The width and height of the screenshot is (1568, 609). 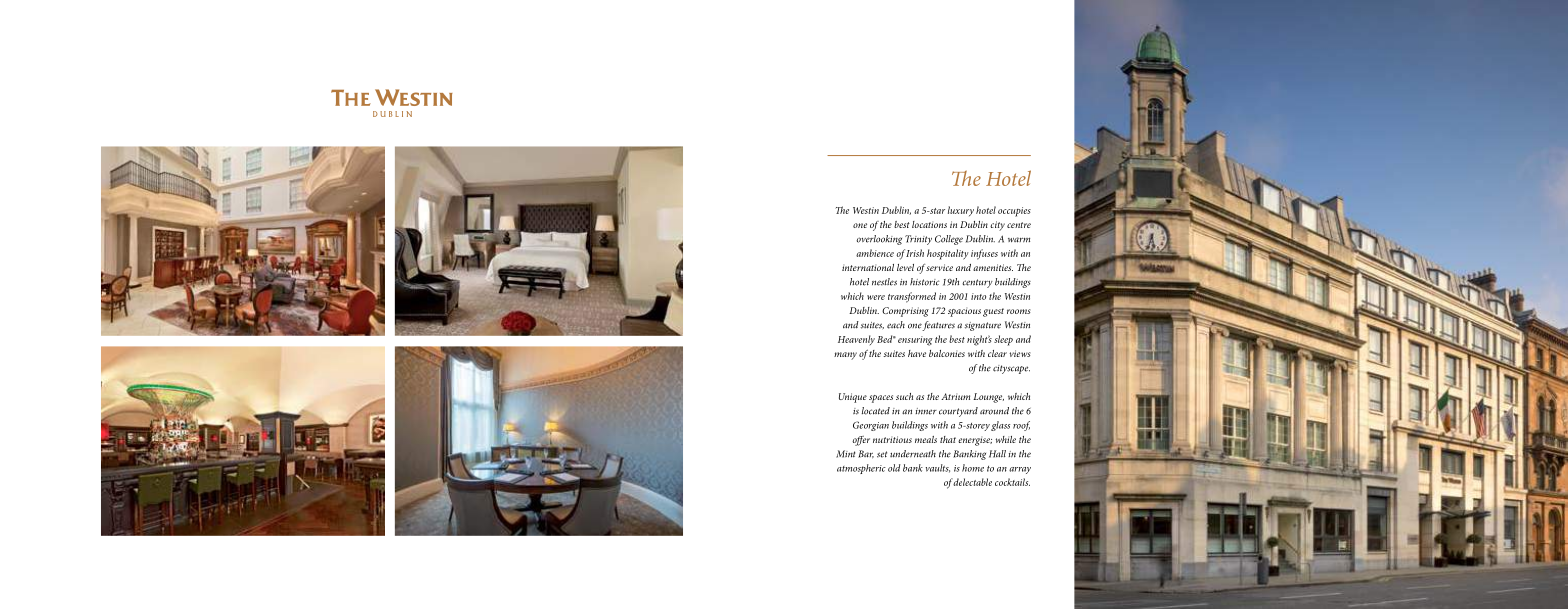 What do you see at coordinates (856, 340) in the screenshot?
I see `Heavenly` at bounding box center [856, 340].
